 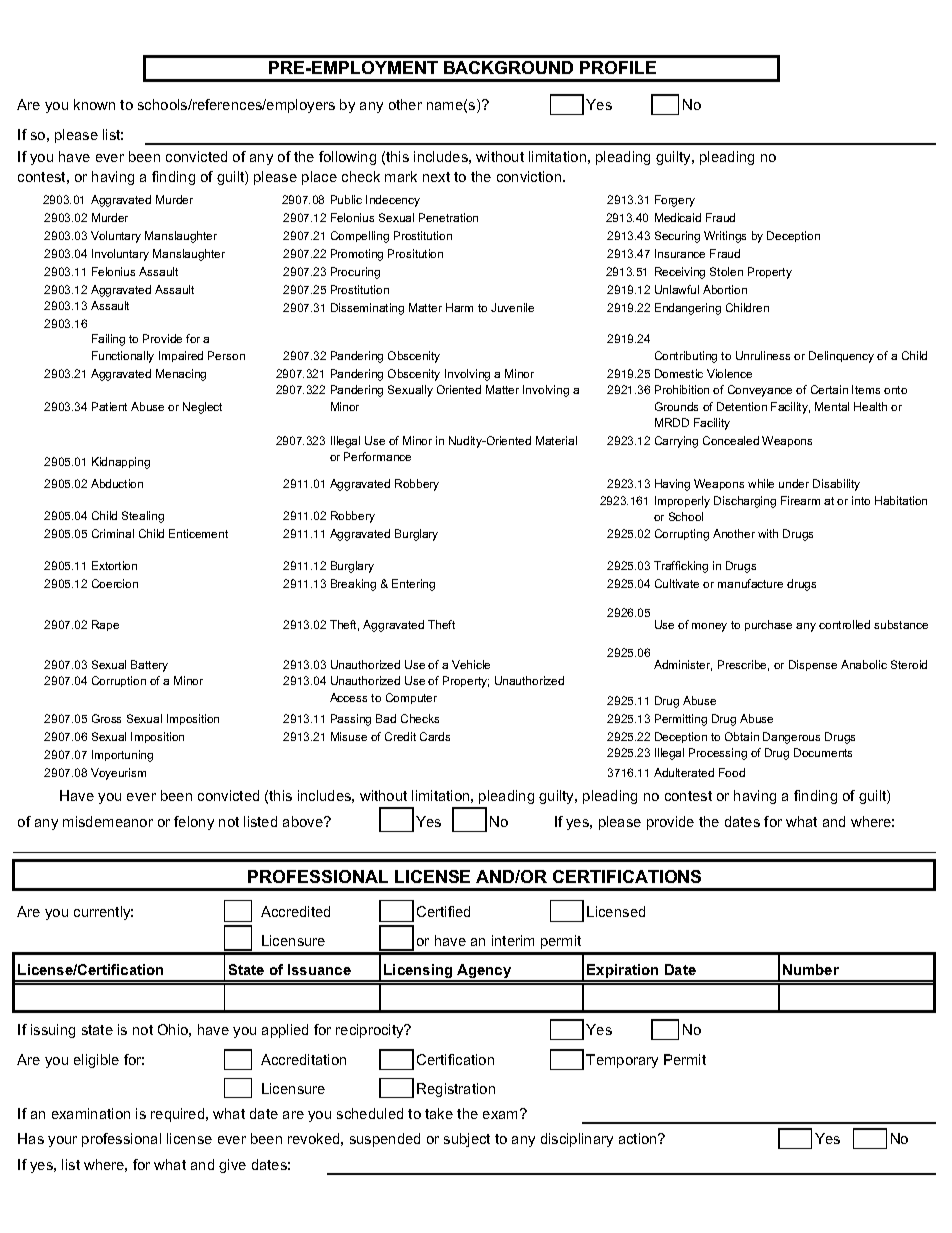 What do you see at coordinates (115, 583) in the screenshot?
I see `Coercion` at bounding box center [115, 583].
